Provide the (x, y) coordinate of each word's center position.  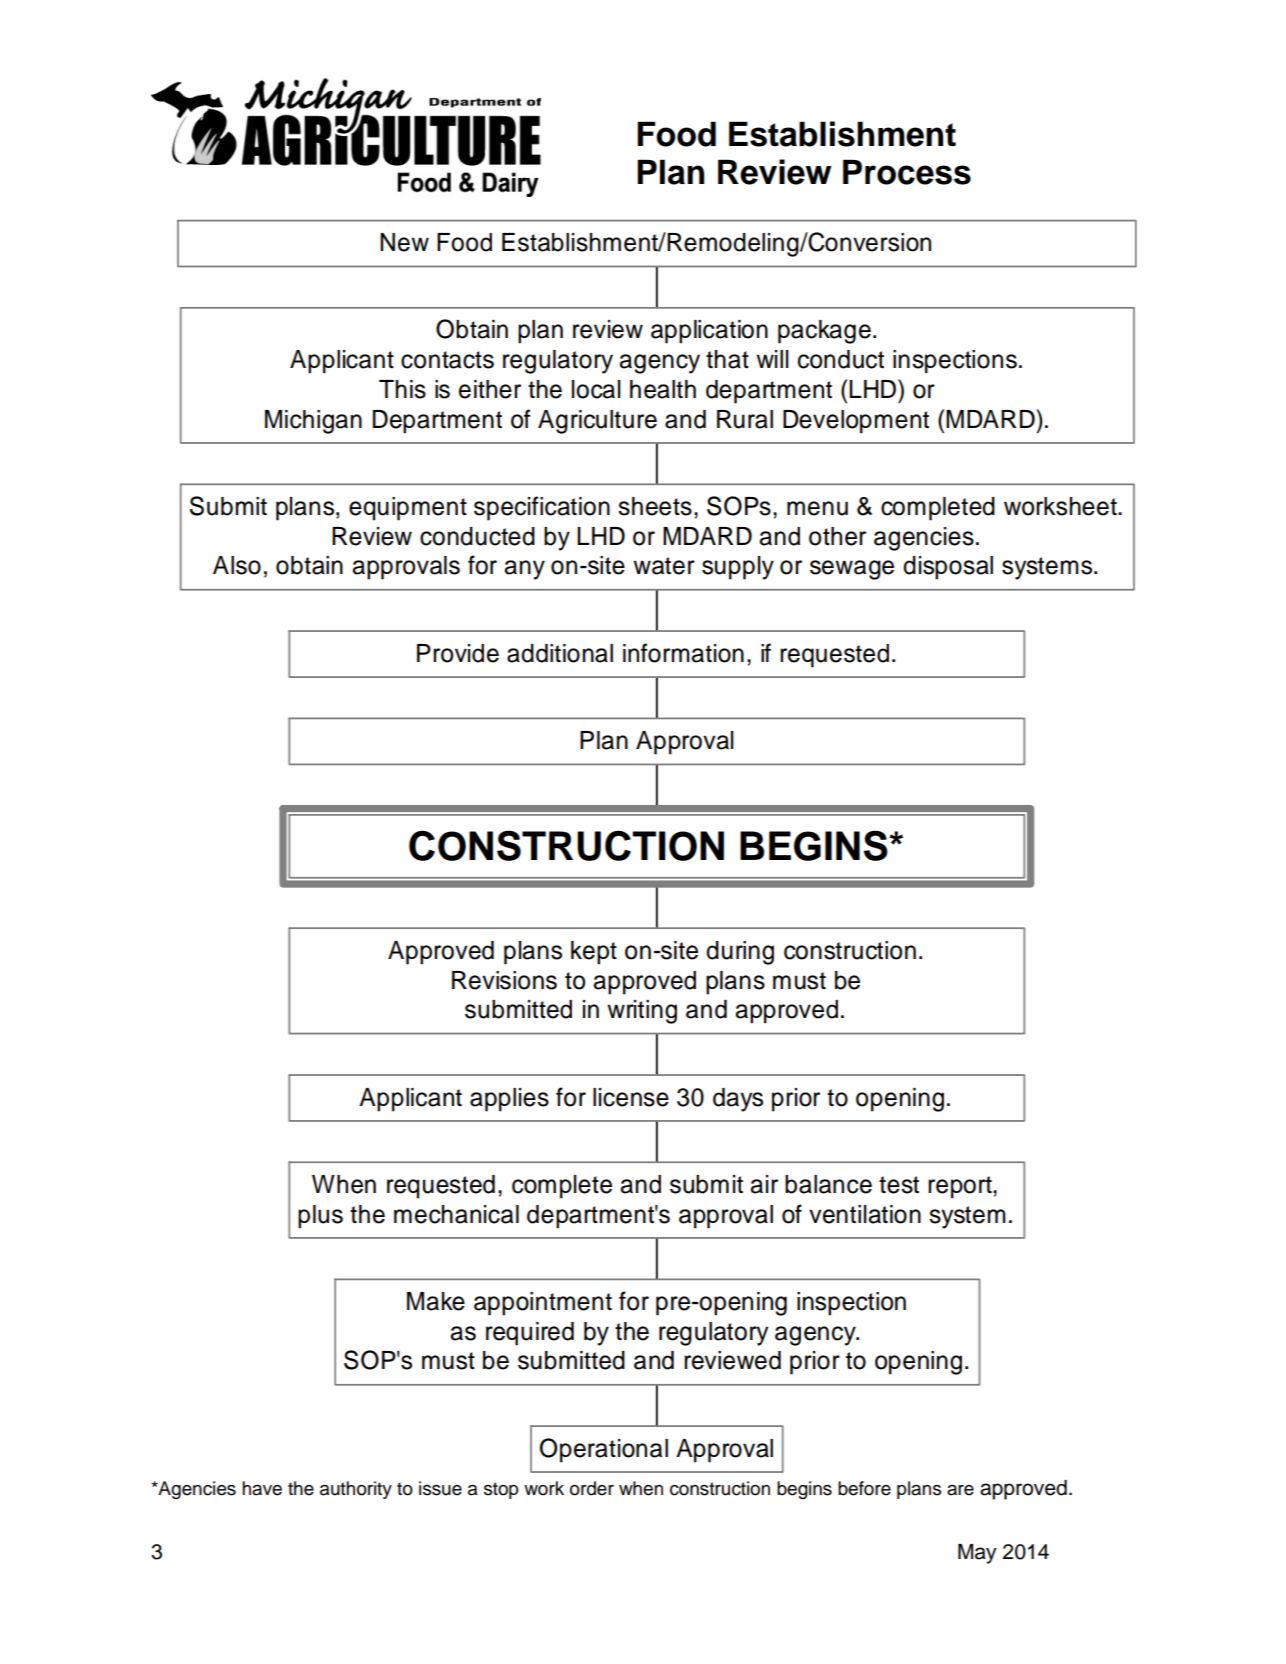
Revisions (504, 980)
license (631, 1097)
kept (594, 953)
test (899, 1185)
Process (907, 172)
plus (320, 1217)
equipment (408, 509)
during (740, 953)
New (404, 242)
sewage (852, 570)
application (709, 332)
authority (356, 1490)
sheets (655, 506)
